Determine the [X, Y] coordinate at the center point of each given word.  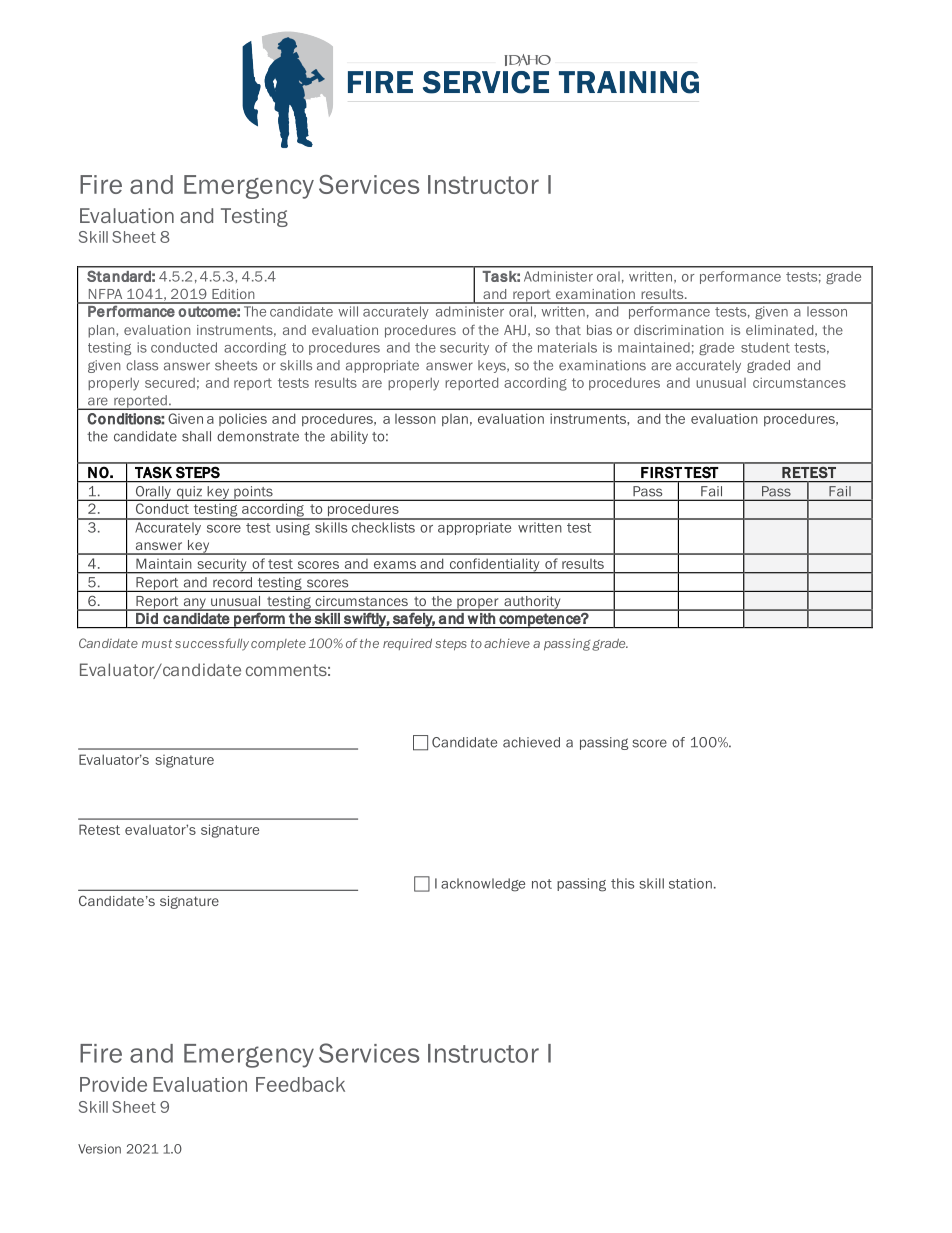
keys [493, 366]
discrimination [679, 330]
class [142, 365]
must [157, 643]
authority [532, 603]
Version [99, 1149]
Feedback [300, 1084]
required [407, 644]
